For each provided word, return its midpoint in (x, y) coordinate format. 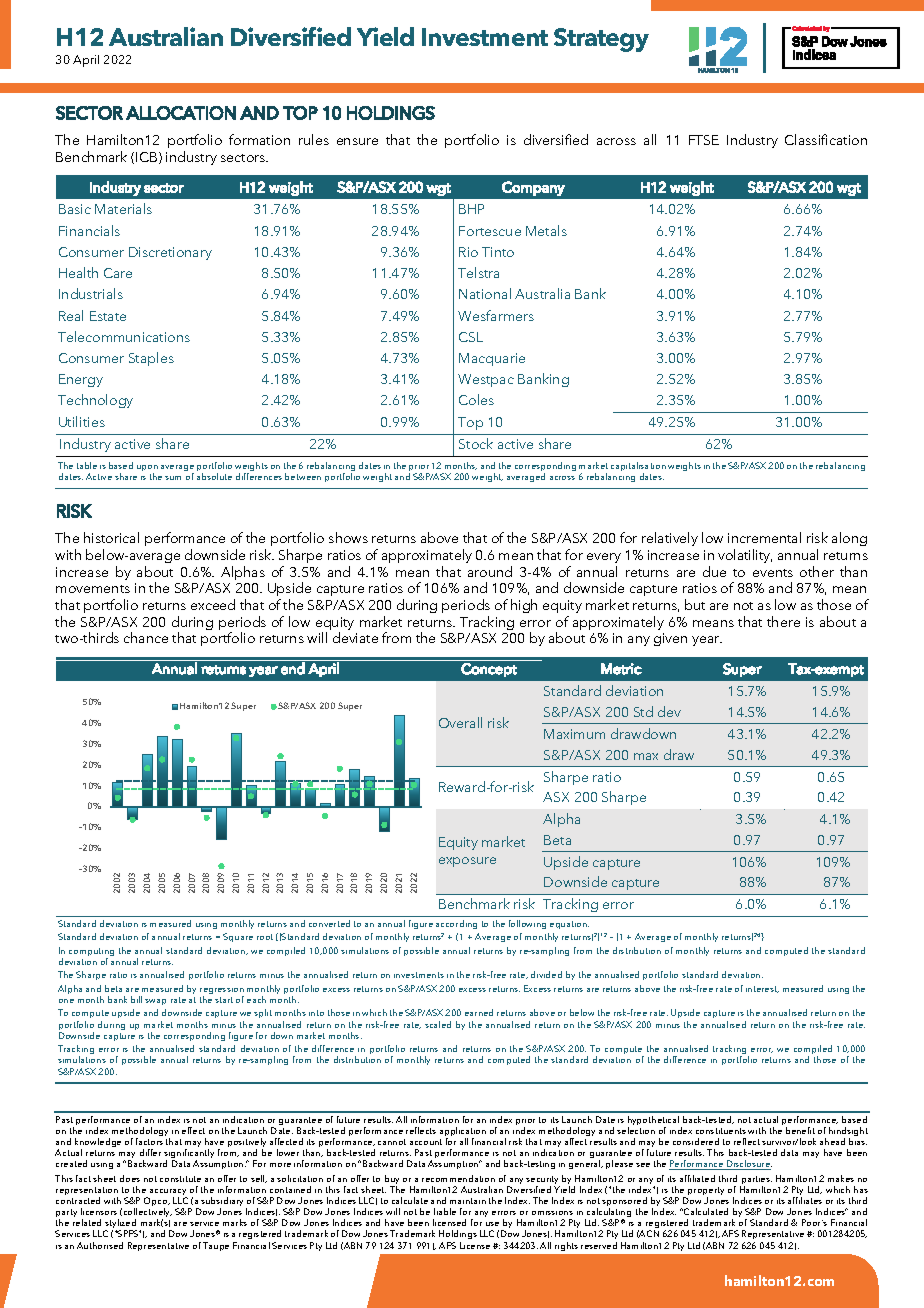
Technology (95, 401)
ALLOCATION (181, 113)
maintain (468, 1201)
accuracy (167, 1193)
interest (762, 989)
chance (146, 637)
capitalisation (638, 468)
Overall (460, 722)
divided (546, 974)
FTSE (704, 140)
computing (91, 953)
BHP (471, 209)
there (783, 621)
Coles (476, 399)
